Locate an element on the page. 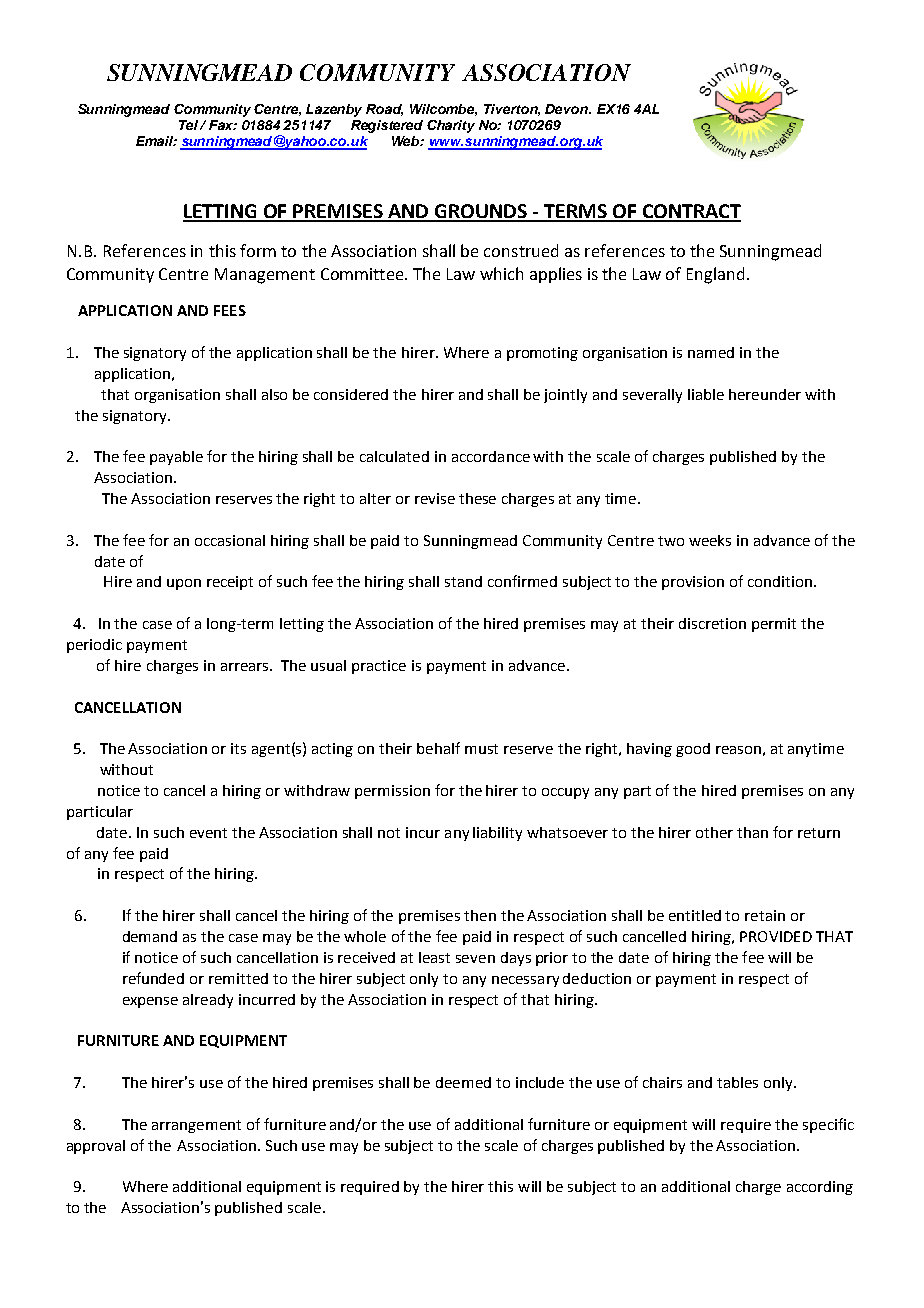 The height and width of the image is (1308, 924). upon is located at coordinates (184, 584).
